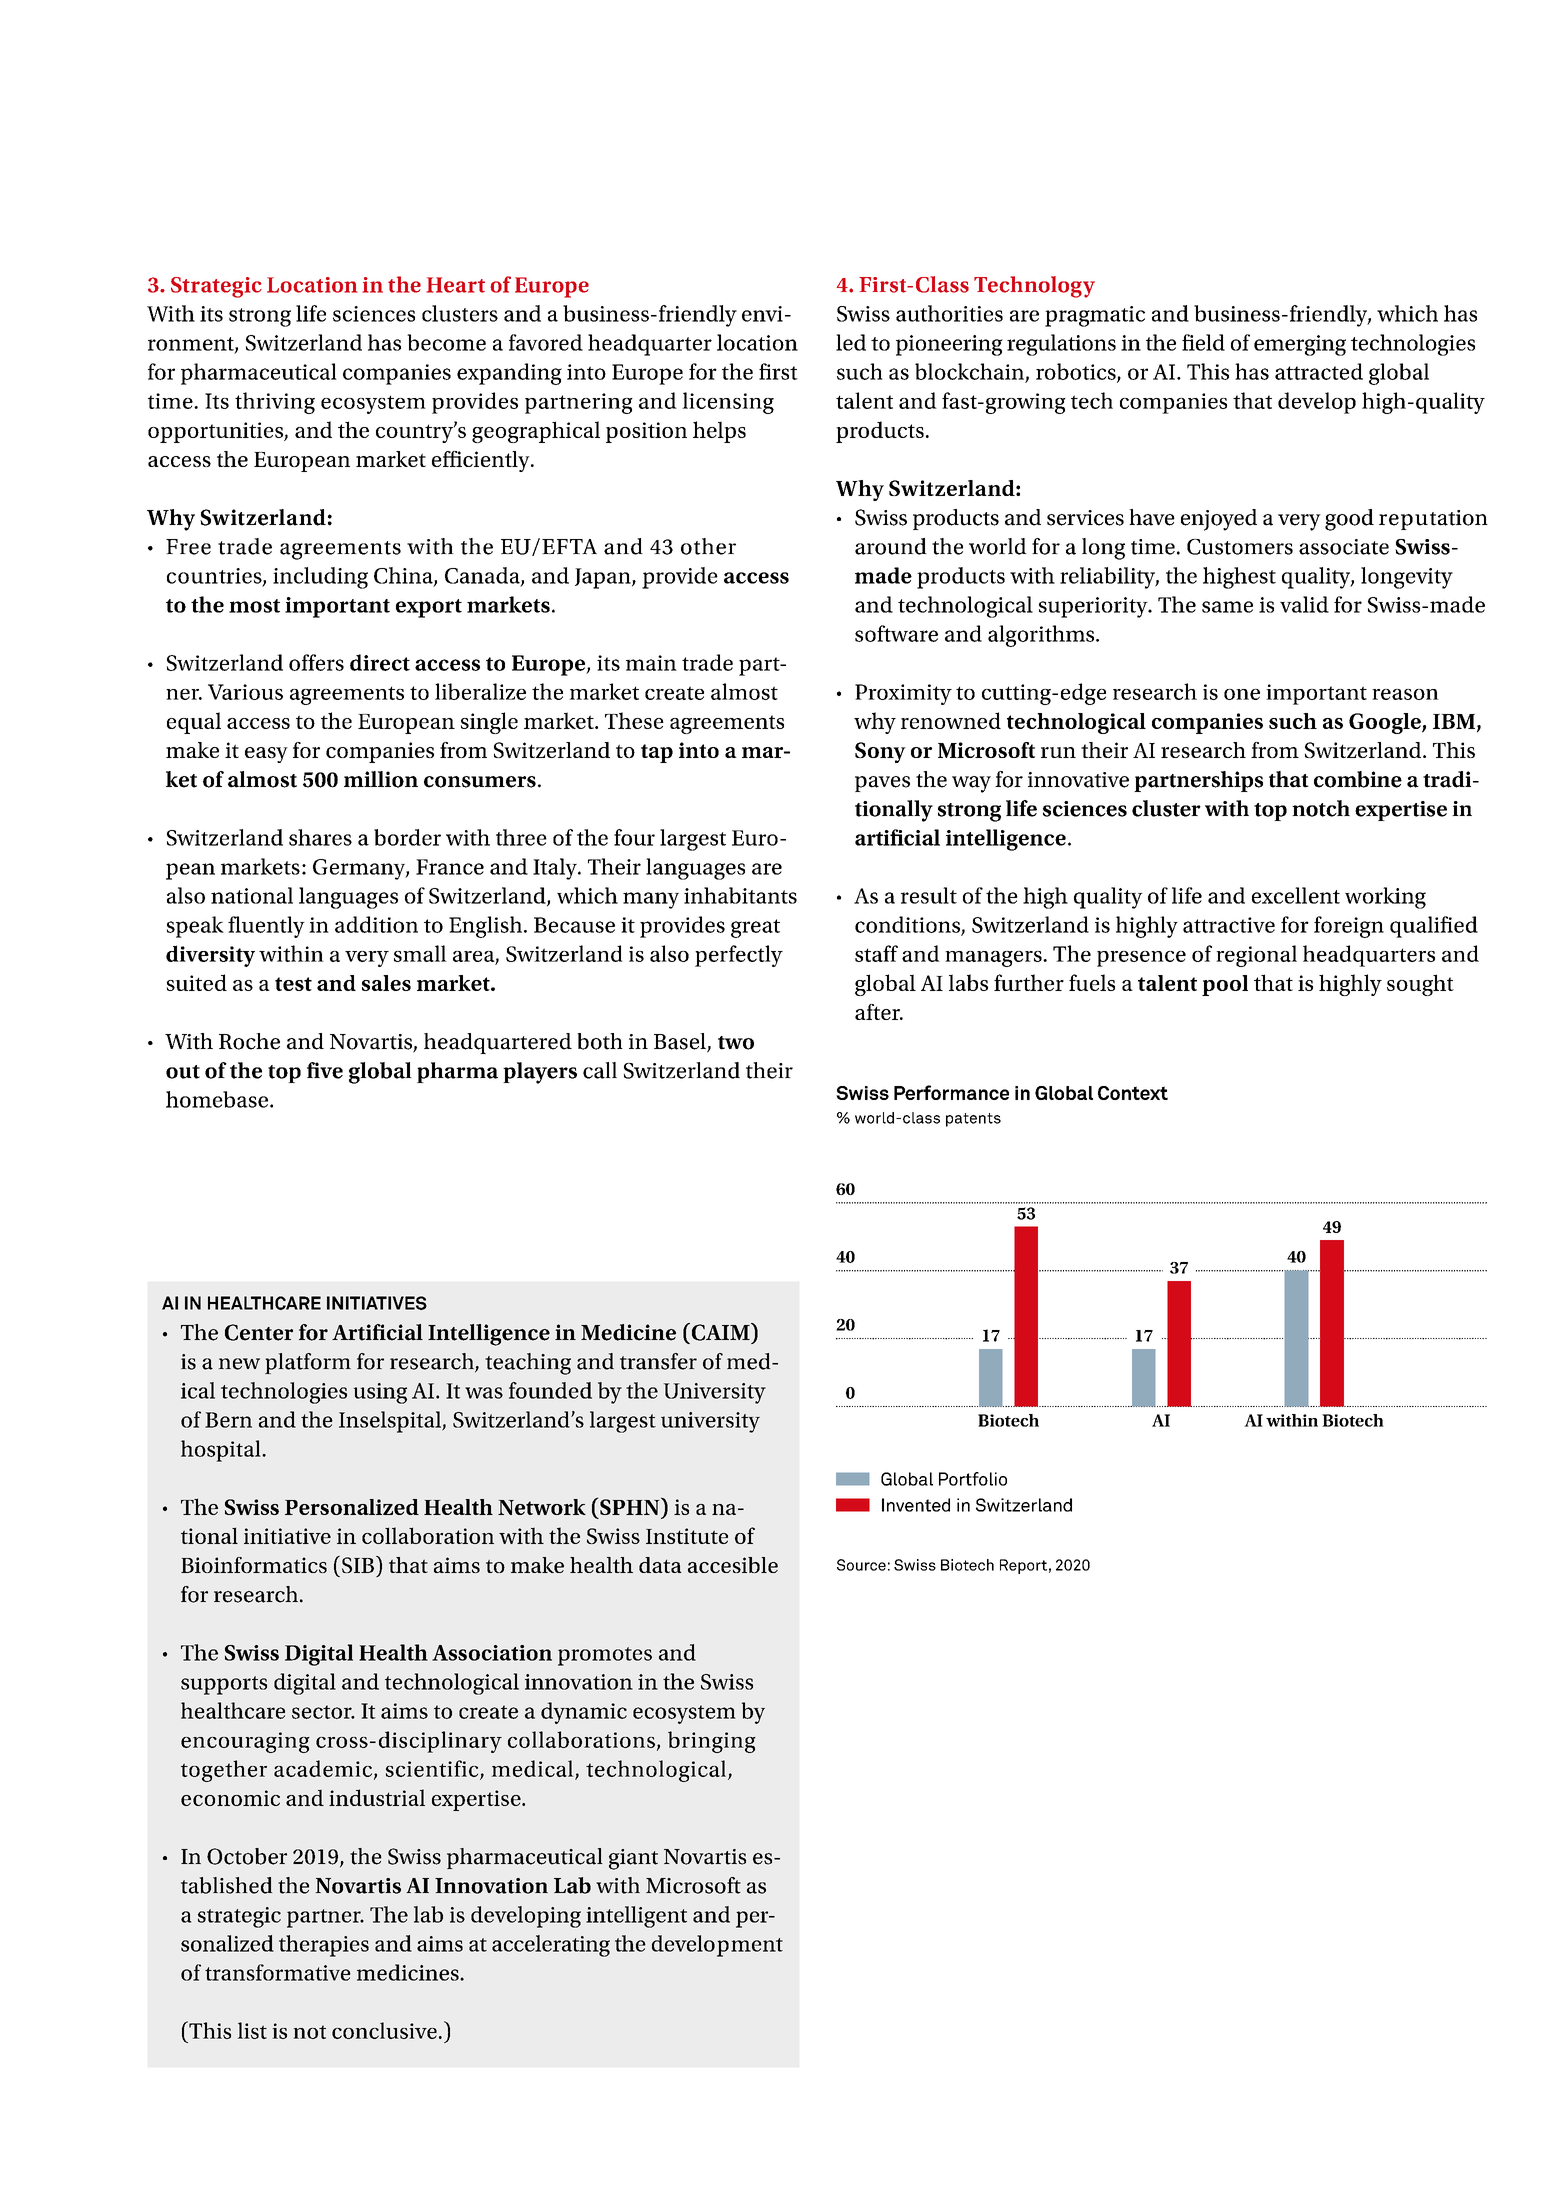 Image resolution: width=1547 pixels, height=2188 pixels. What do you see at coordinates (851, 342) in the document?
I see `led` at bounding box center [851, 342].
